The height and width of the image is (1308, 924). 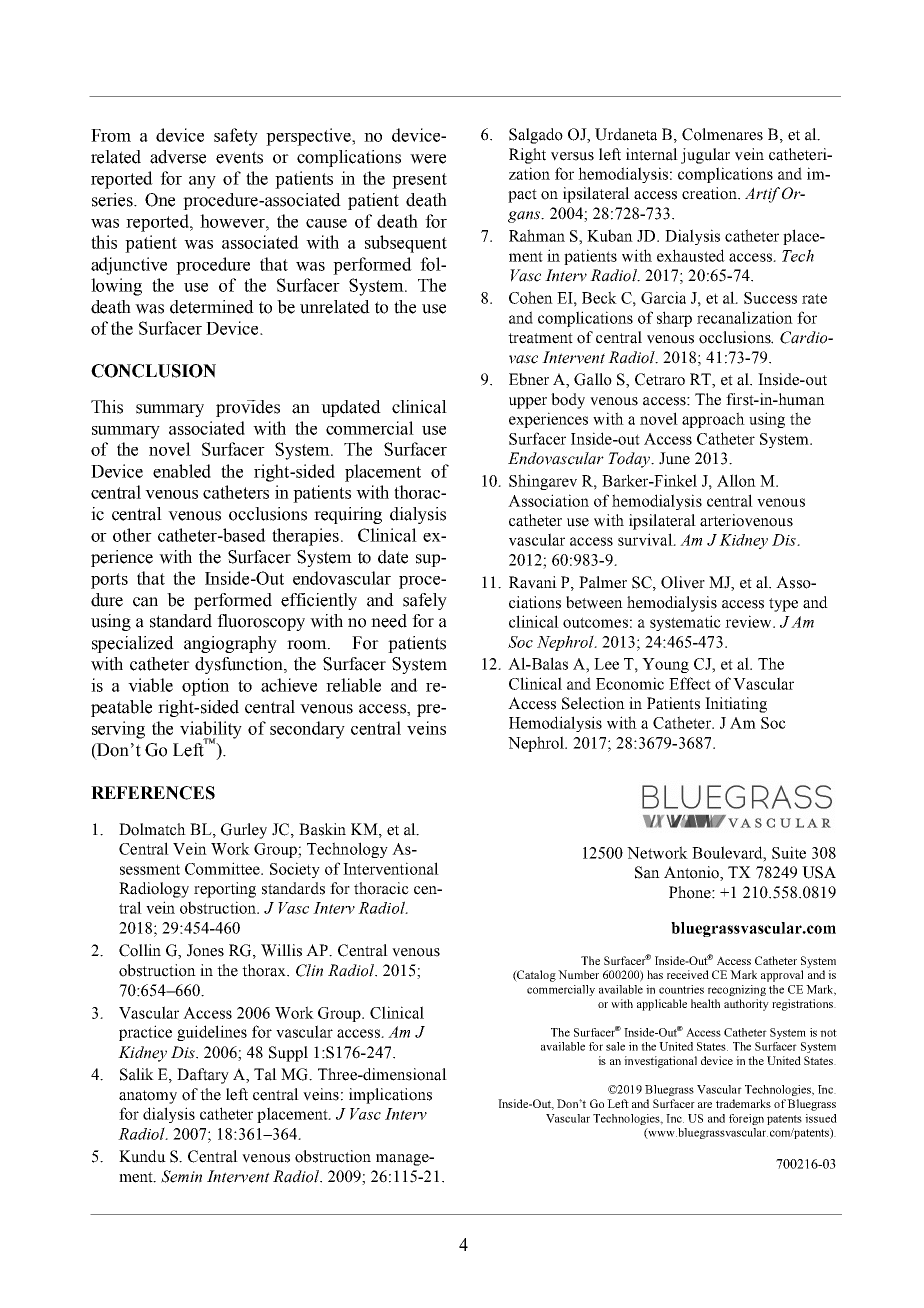 What do you see at coordinates (789, 852) in the image?
I see `Suite` at bounding box center [789, 852].
